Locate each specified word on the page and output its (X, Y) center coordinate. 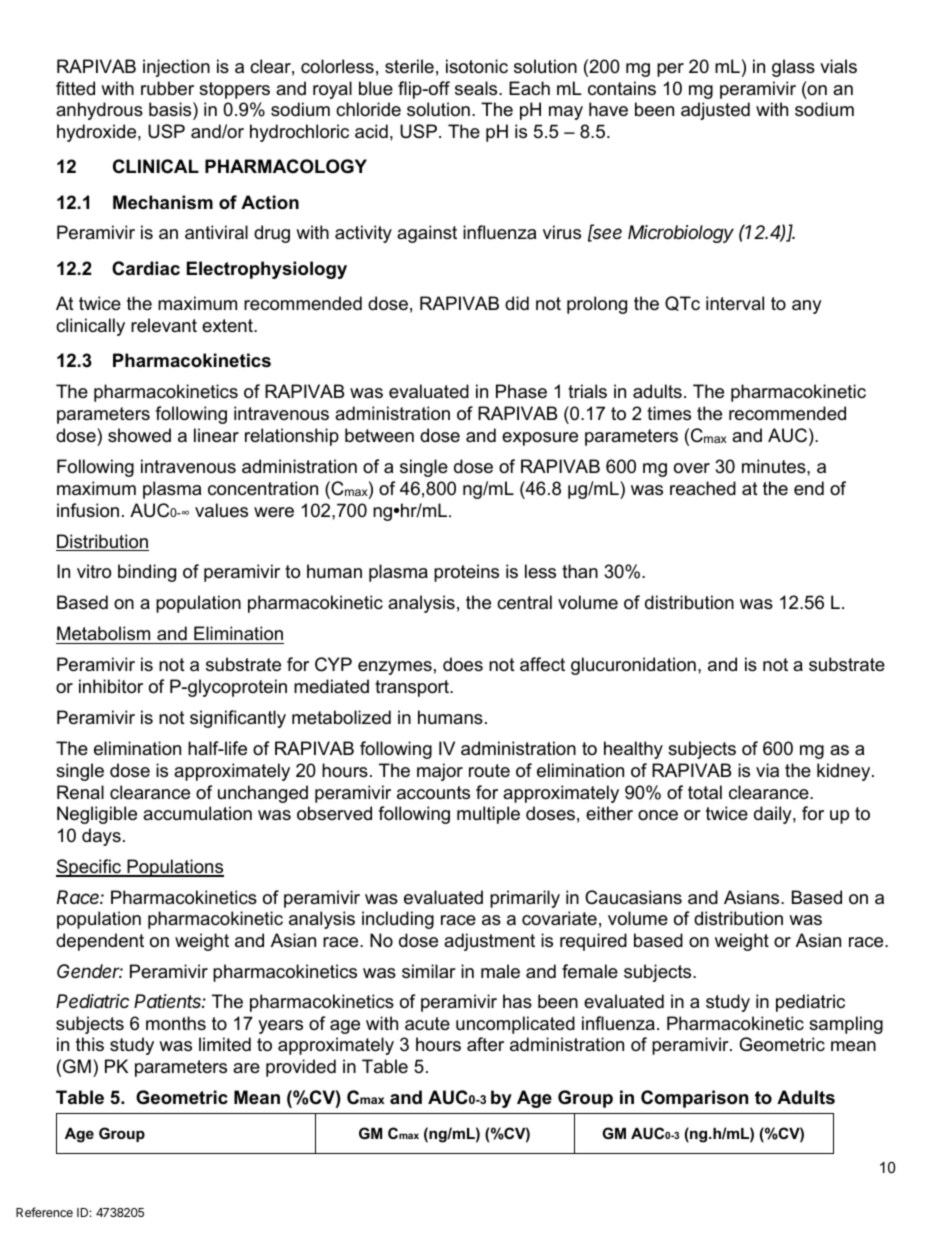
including (398, 920)
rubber (167, 88)
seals (477, 88)
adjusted (715, 111)
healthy (633, 750)
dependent (100, 942)
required (593, 942)
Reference (44, 1212)
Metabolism (103, 633)
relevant (164, 325)
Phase (521, 391)
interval (735, 303)
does (463, 664)
